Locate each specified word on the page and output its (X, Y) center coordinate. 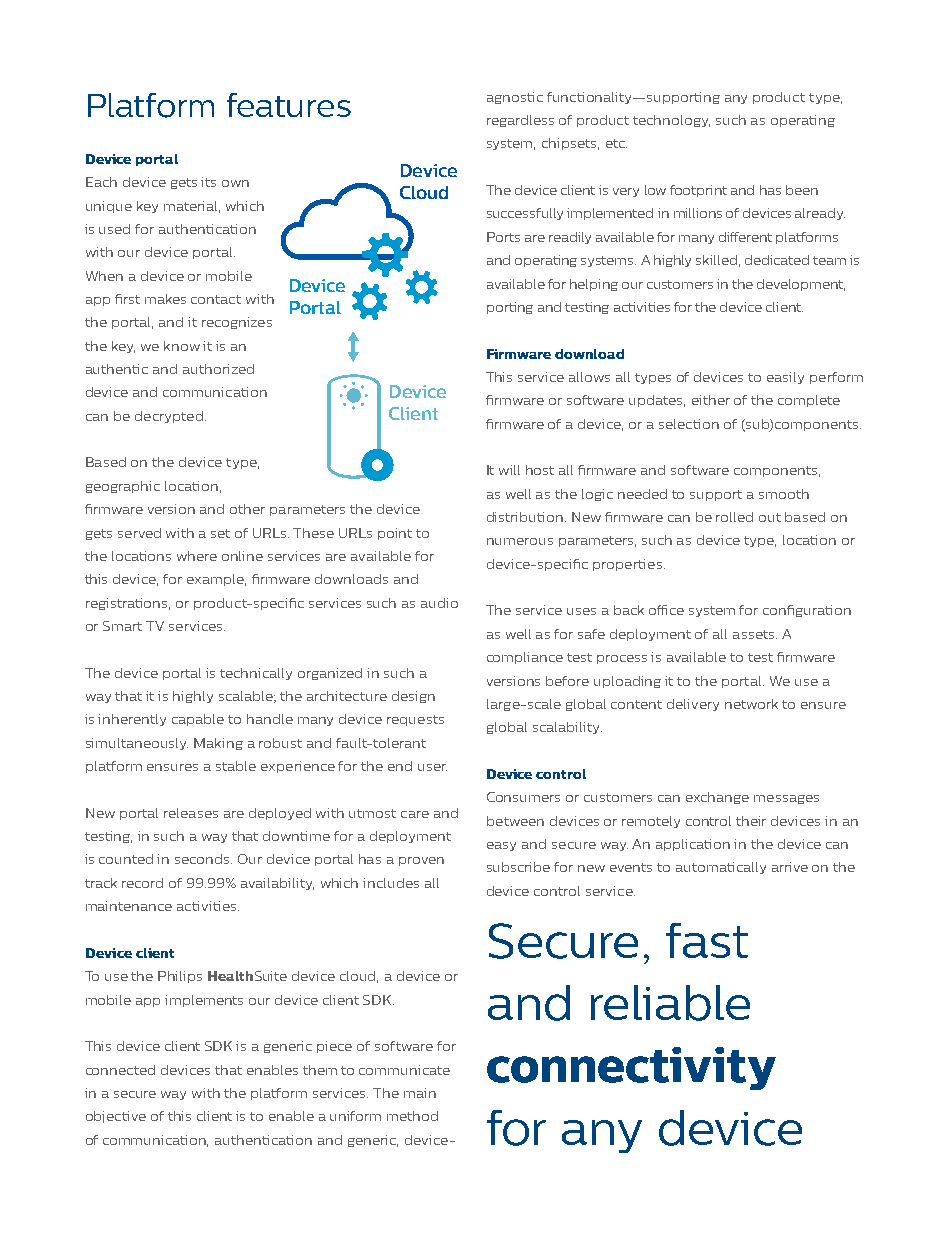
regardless (520, 121)
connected (120, 1070)
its (208, 182)
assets (755, 634)
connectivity (631, 1068)
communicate (404, 1070)
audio (439, 603)
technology (671, 121)
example (216, 580)
